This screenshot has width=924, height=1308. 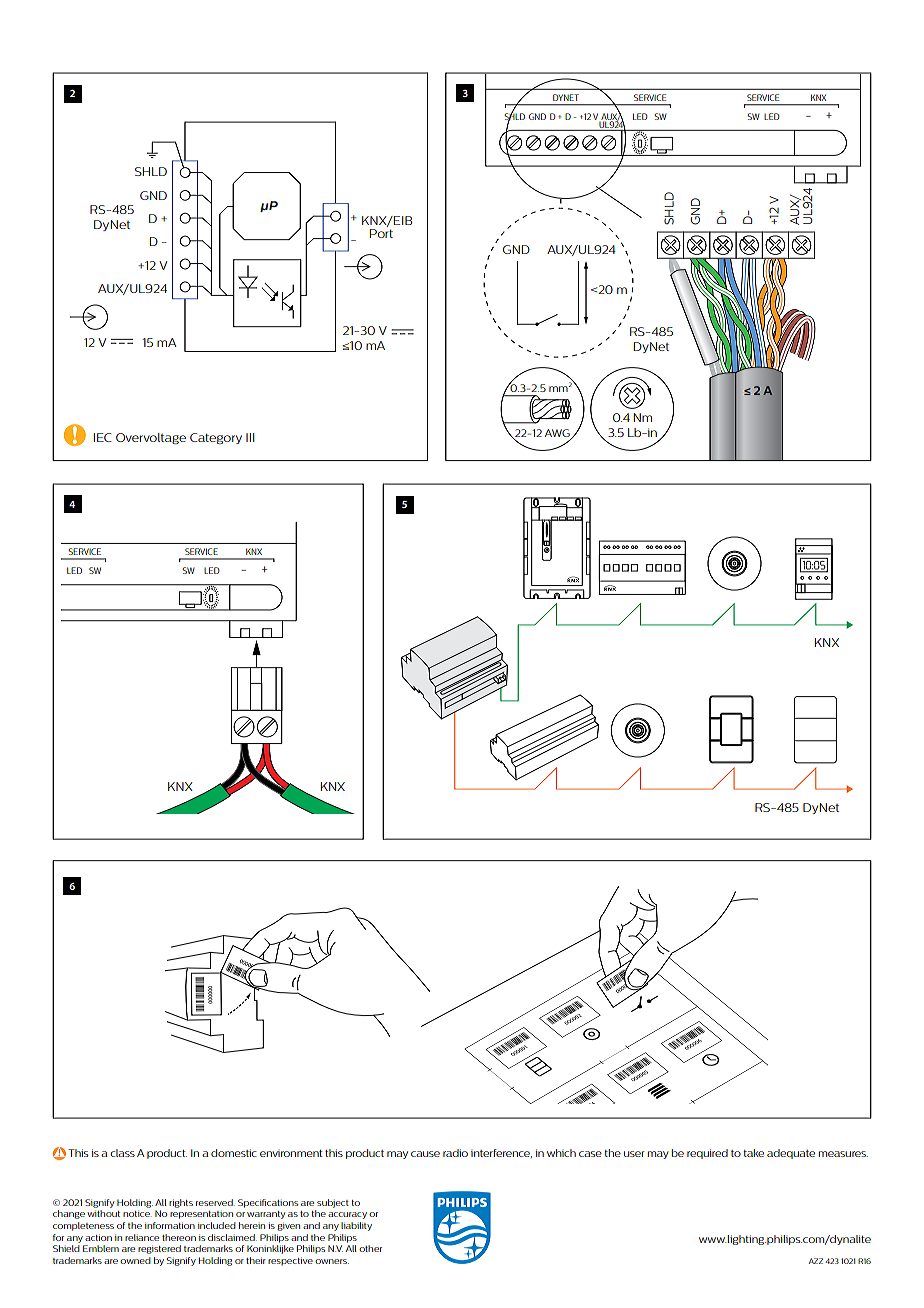 What do you see at coordinates (151, 438) in the screenshot?
I see `Overvoltage` at bounding box center [151, 438].
